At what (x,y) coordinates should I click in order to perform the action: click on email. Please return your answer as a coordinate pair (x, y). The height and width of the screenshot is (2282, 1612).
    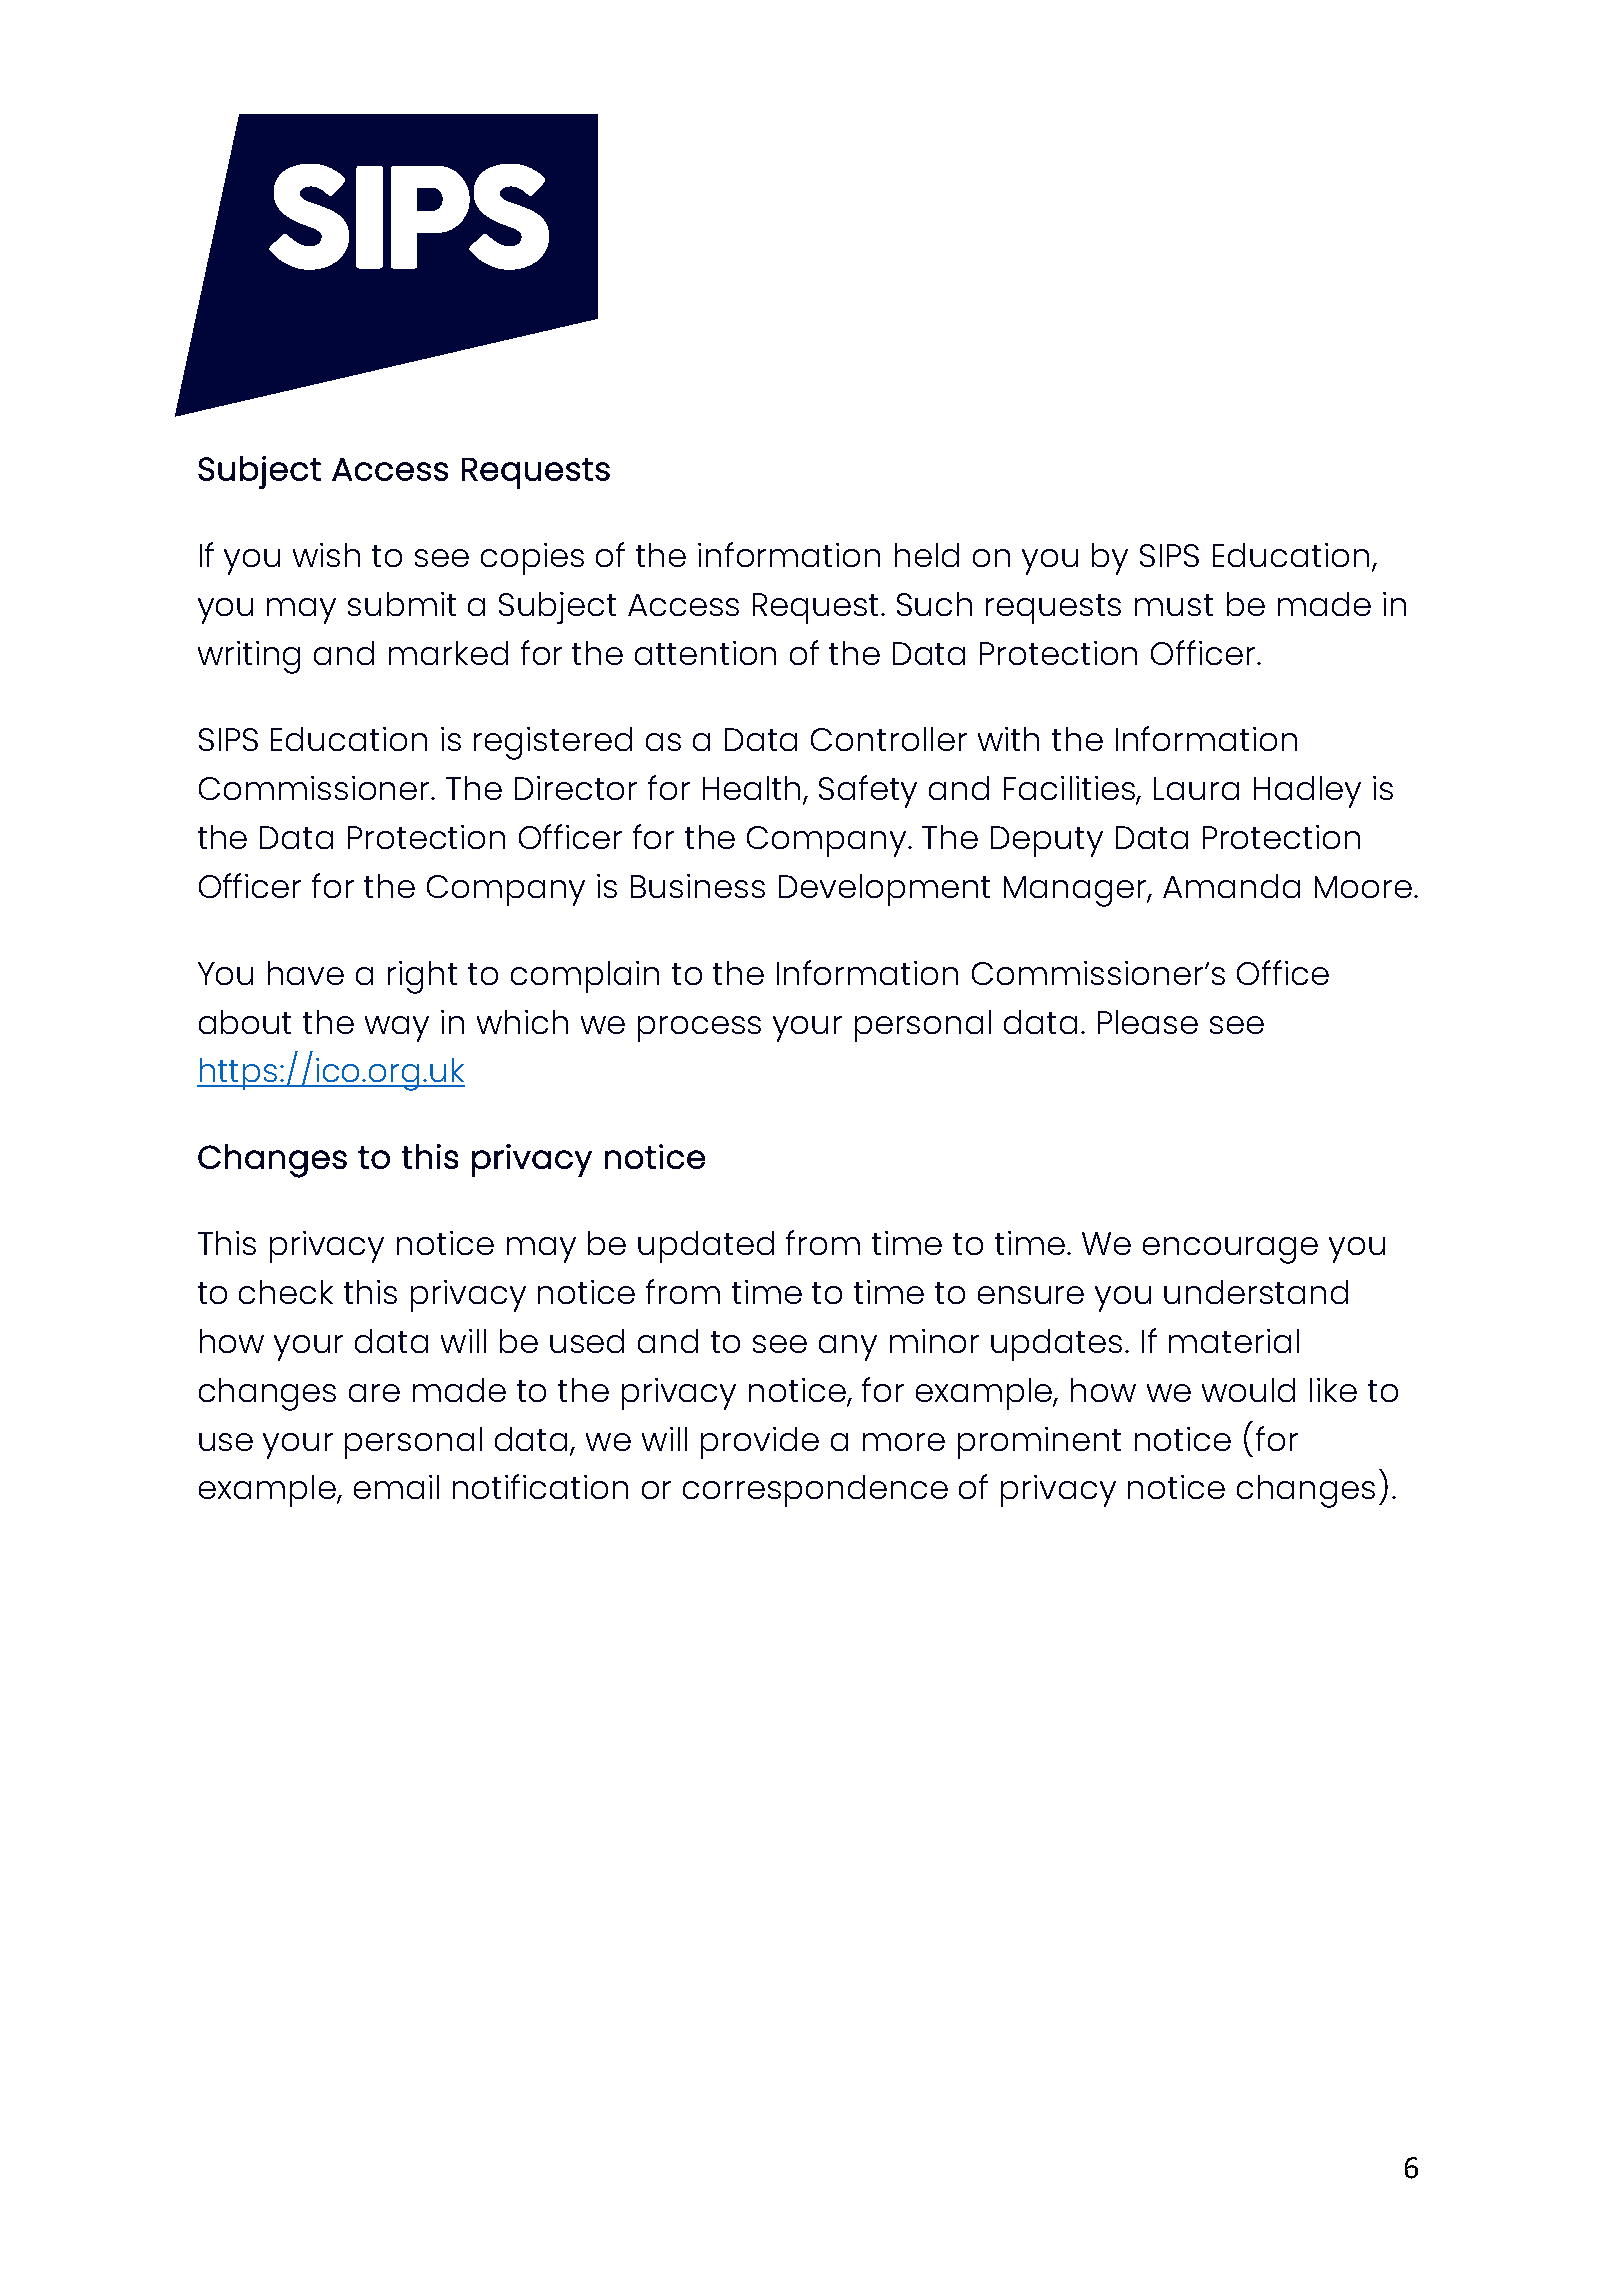
    Looking at the image, I should click on (396, 1487).
